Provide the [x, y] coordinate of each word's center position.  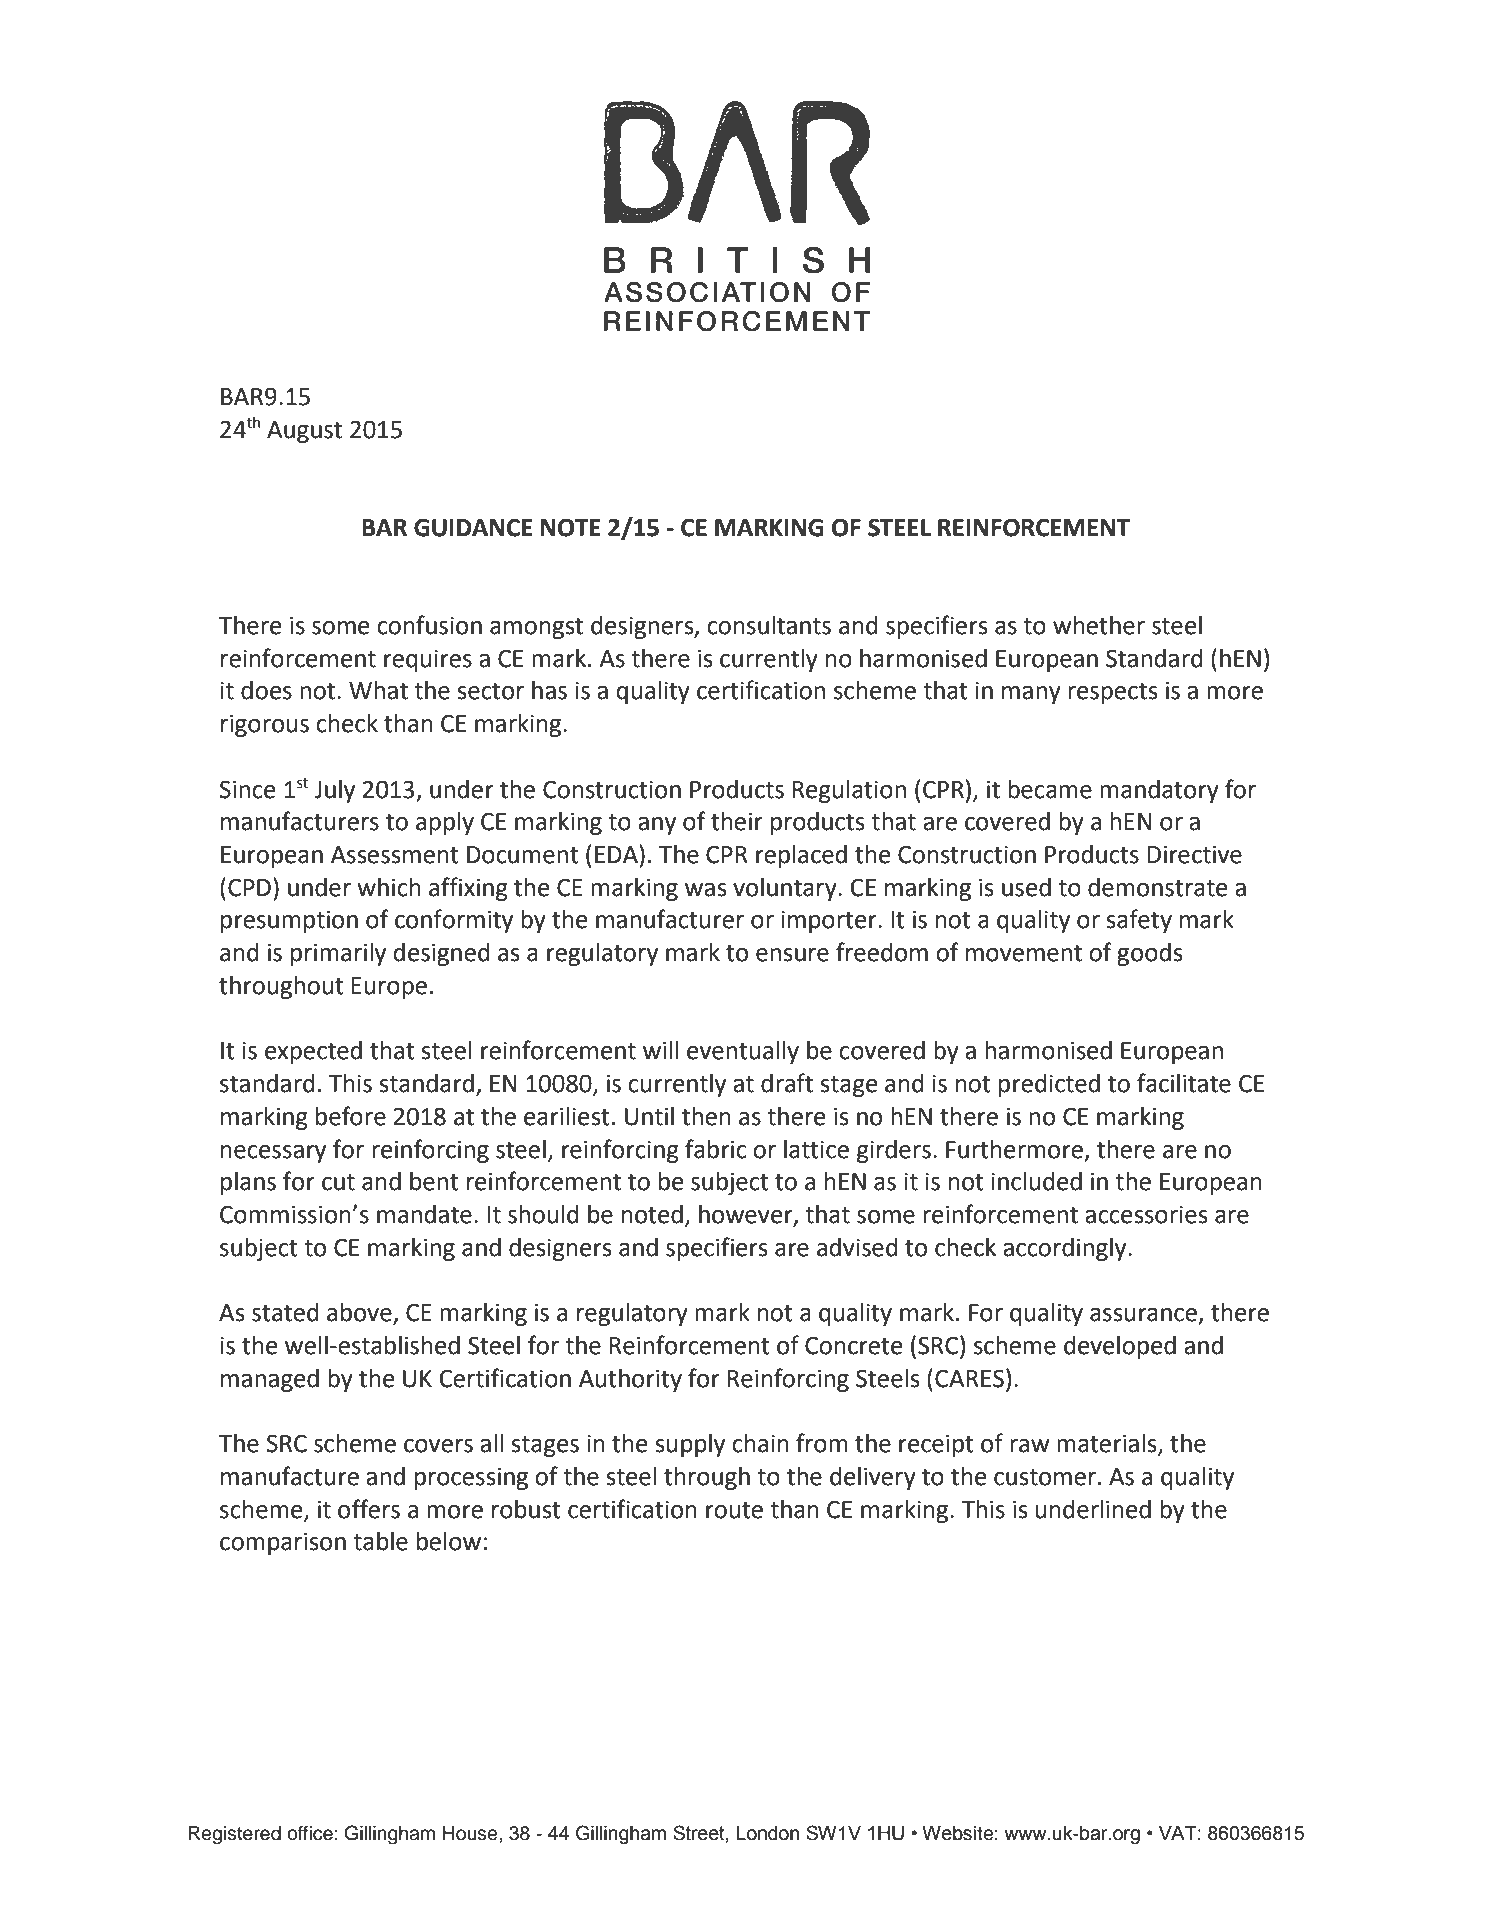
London [767, 1833]
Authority [630, 1380]
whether [1099, 625]
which [389, 887]
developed [1120, 1347]
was [705, 890]
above [360, 1313]
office [310, 1833]
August [304, 432]
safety [1139, 921]
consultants [769, 625]
